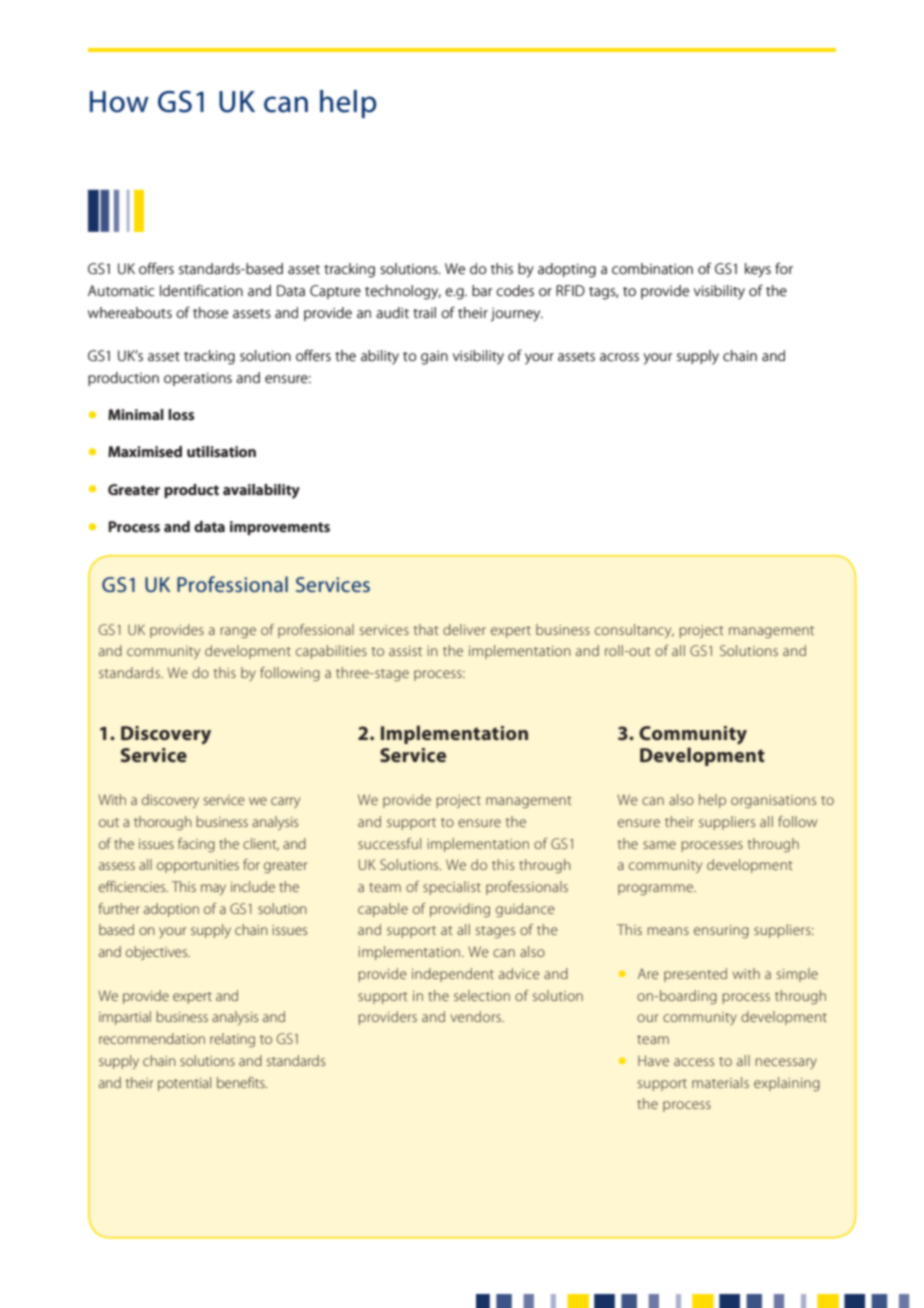 The image size is (924, 1308). Describe the element at coordinates (119, 102) in the screenshot. I see `How` at that location.
